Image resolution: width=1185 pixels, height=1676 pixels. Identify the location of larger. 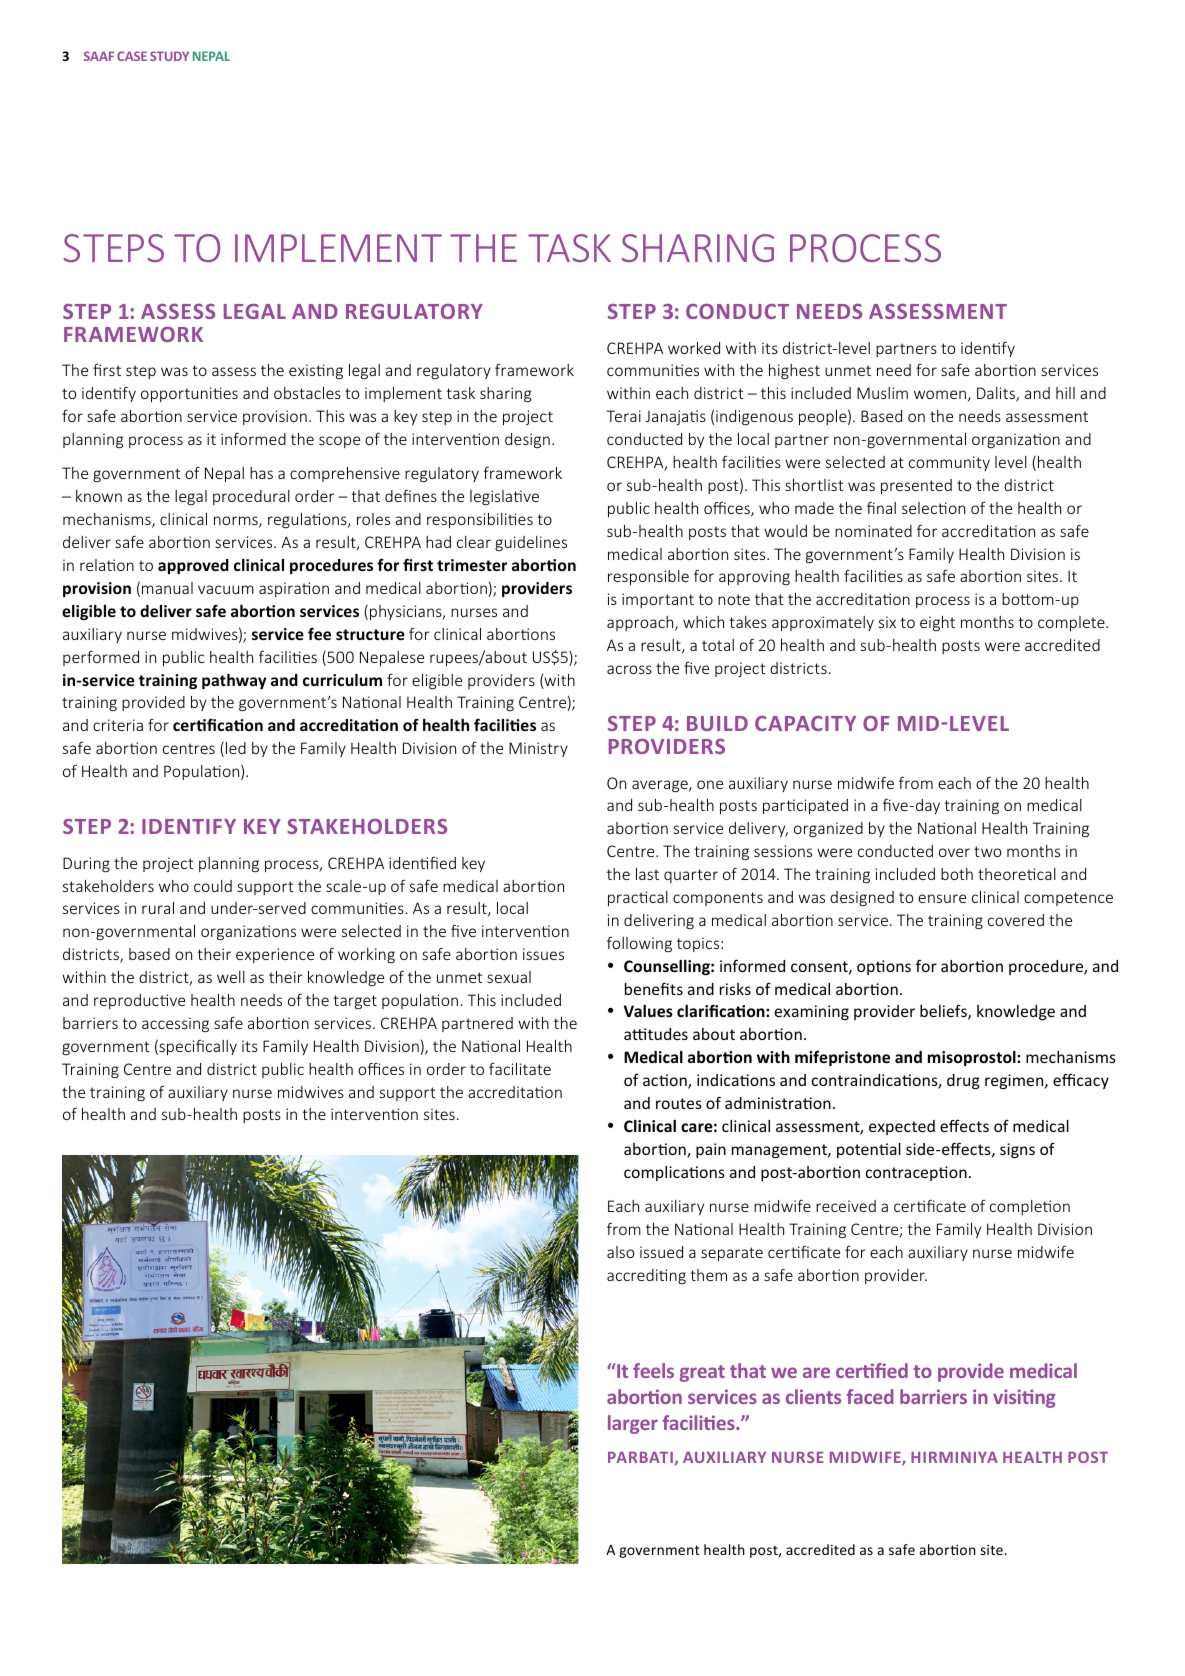
(633, 1424).
